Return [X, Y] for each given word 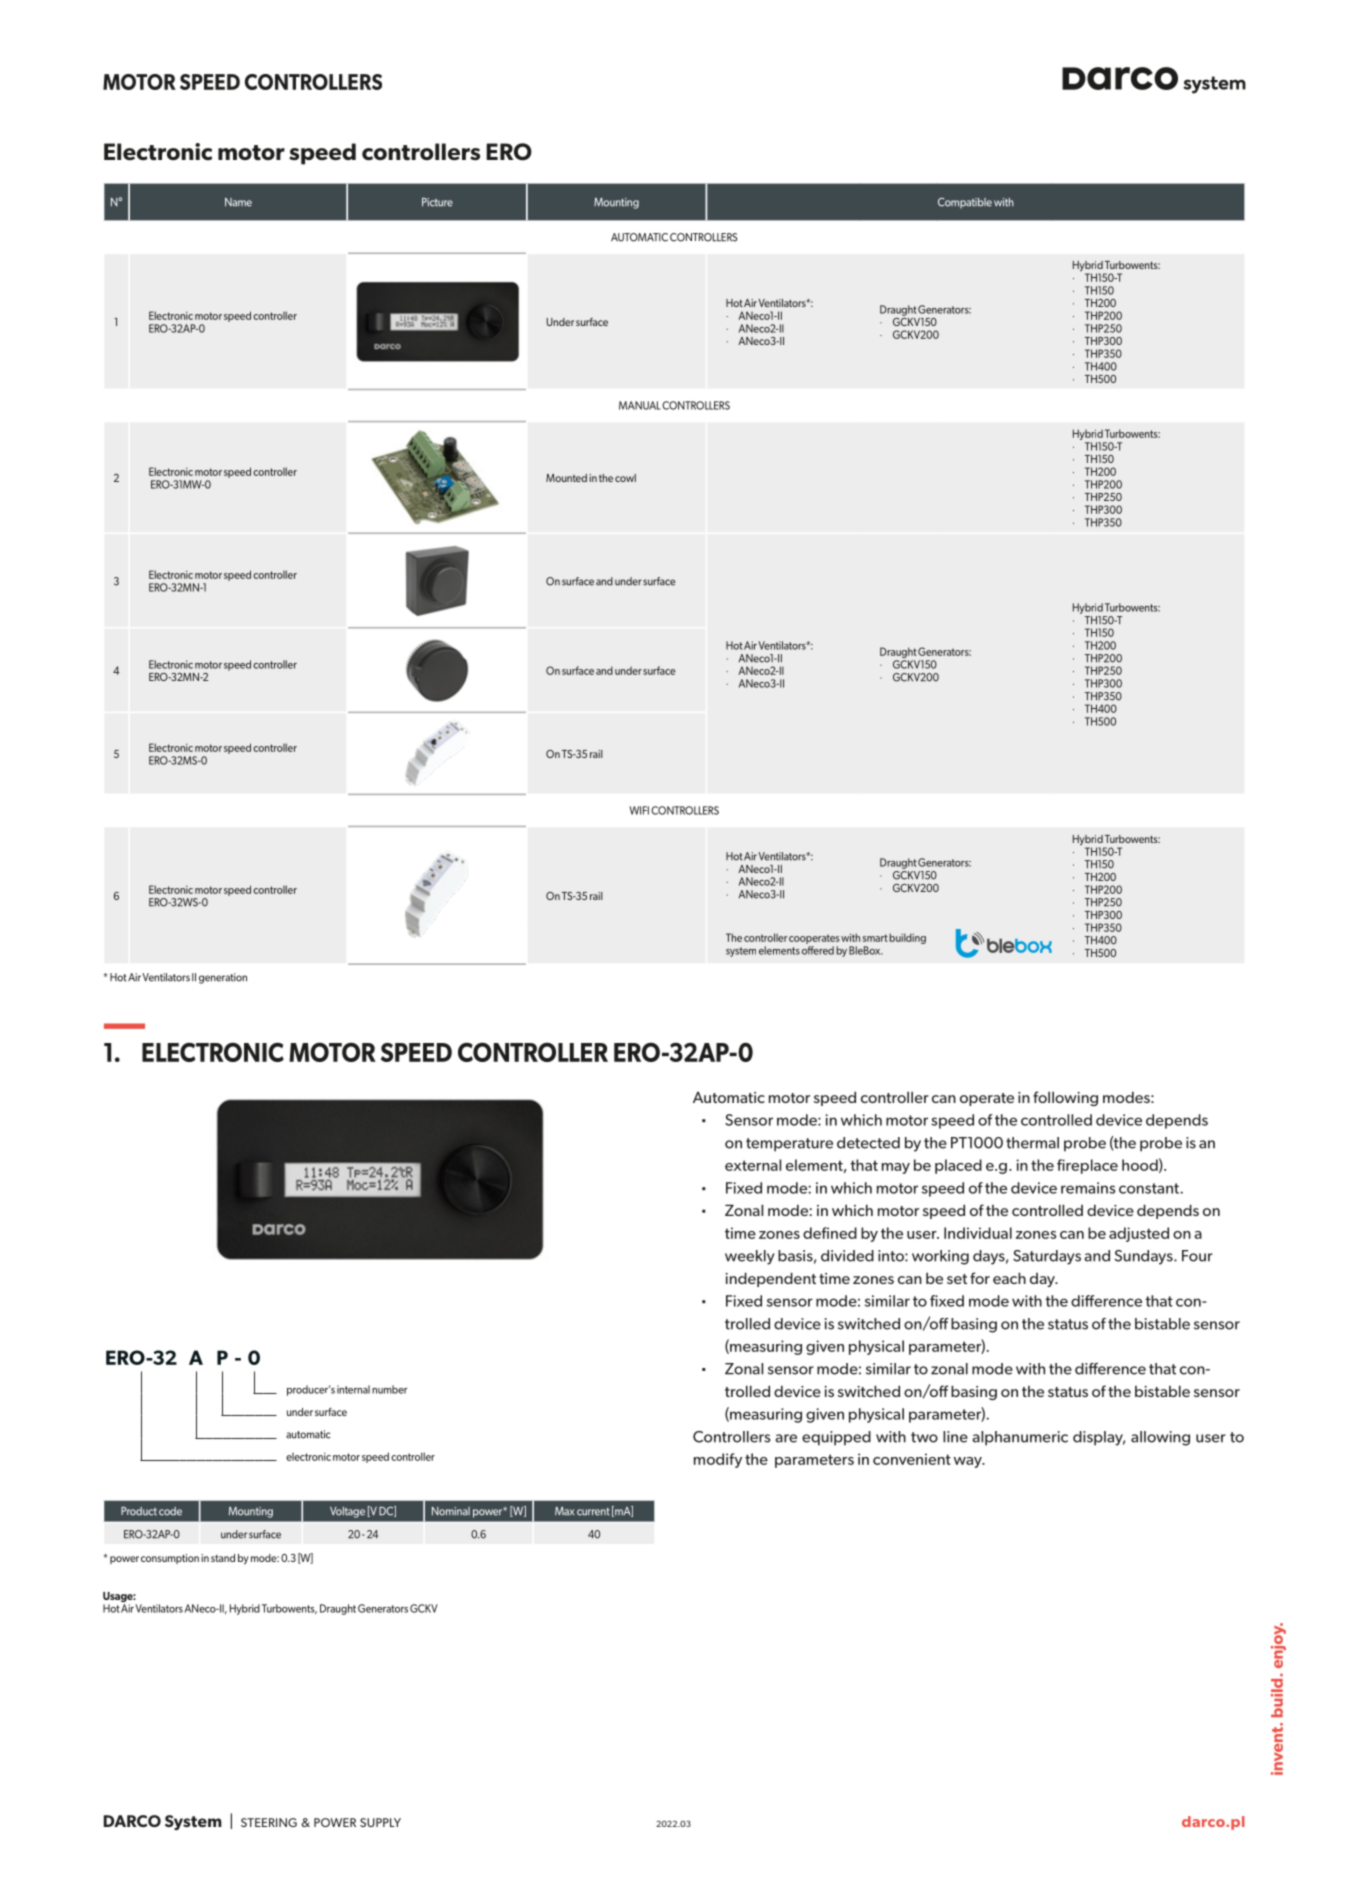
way [969, 1462]
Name [238, 202]
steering [269, 1822]
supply [380, 1822]
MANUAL [639, 405]
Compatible [965, 203]
